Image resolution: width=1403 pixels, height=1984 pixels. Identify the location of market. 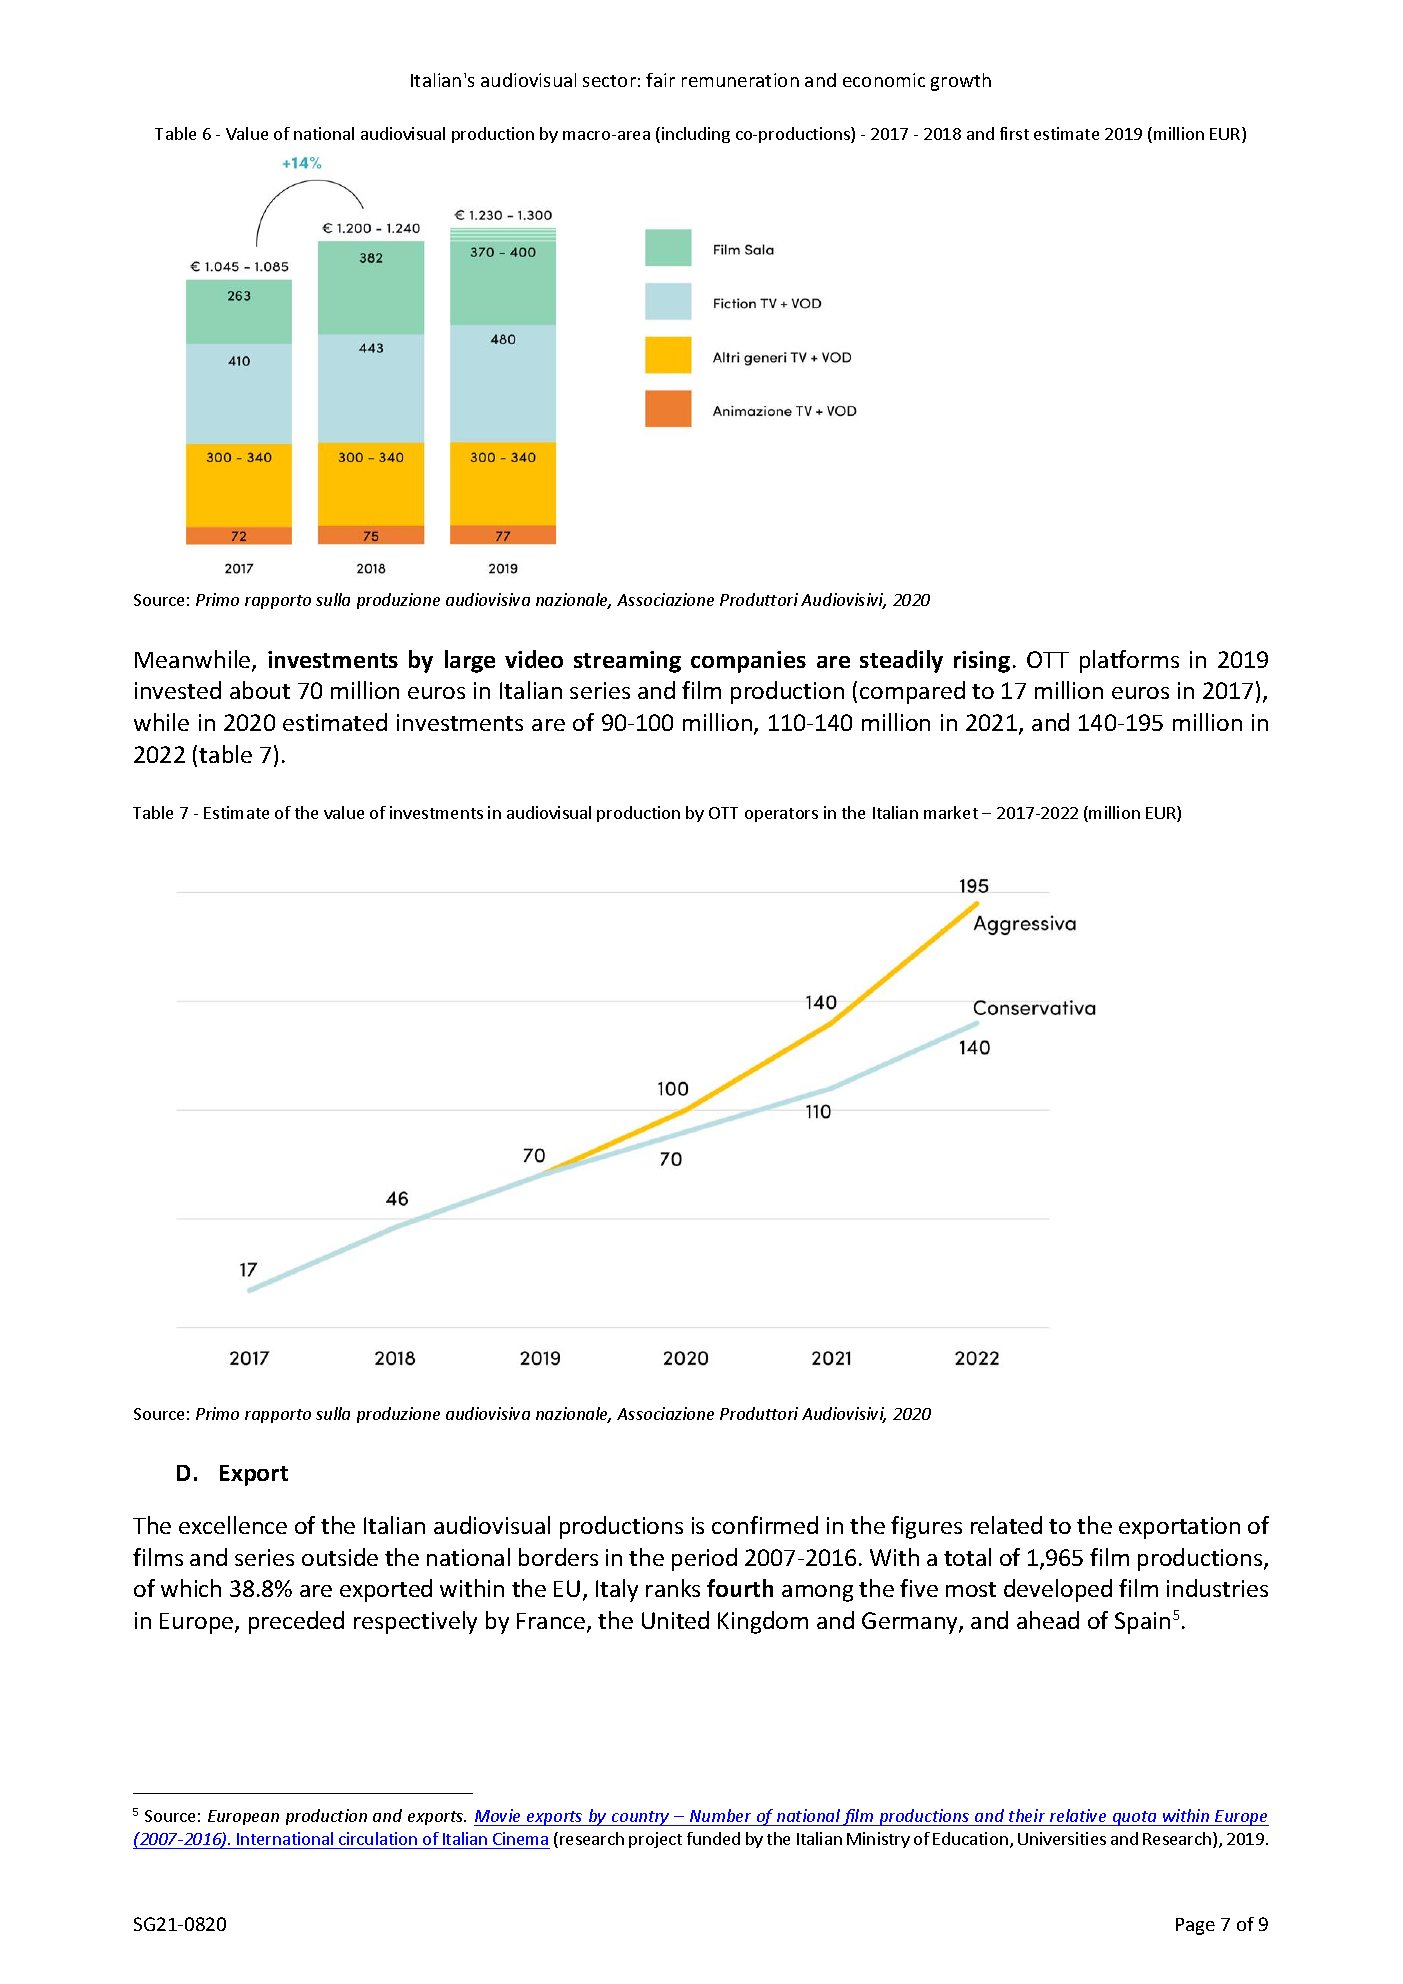
(951, 812).
